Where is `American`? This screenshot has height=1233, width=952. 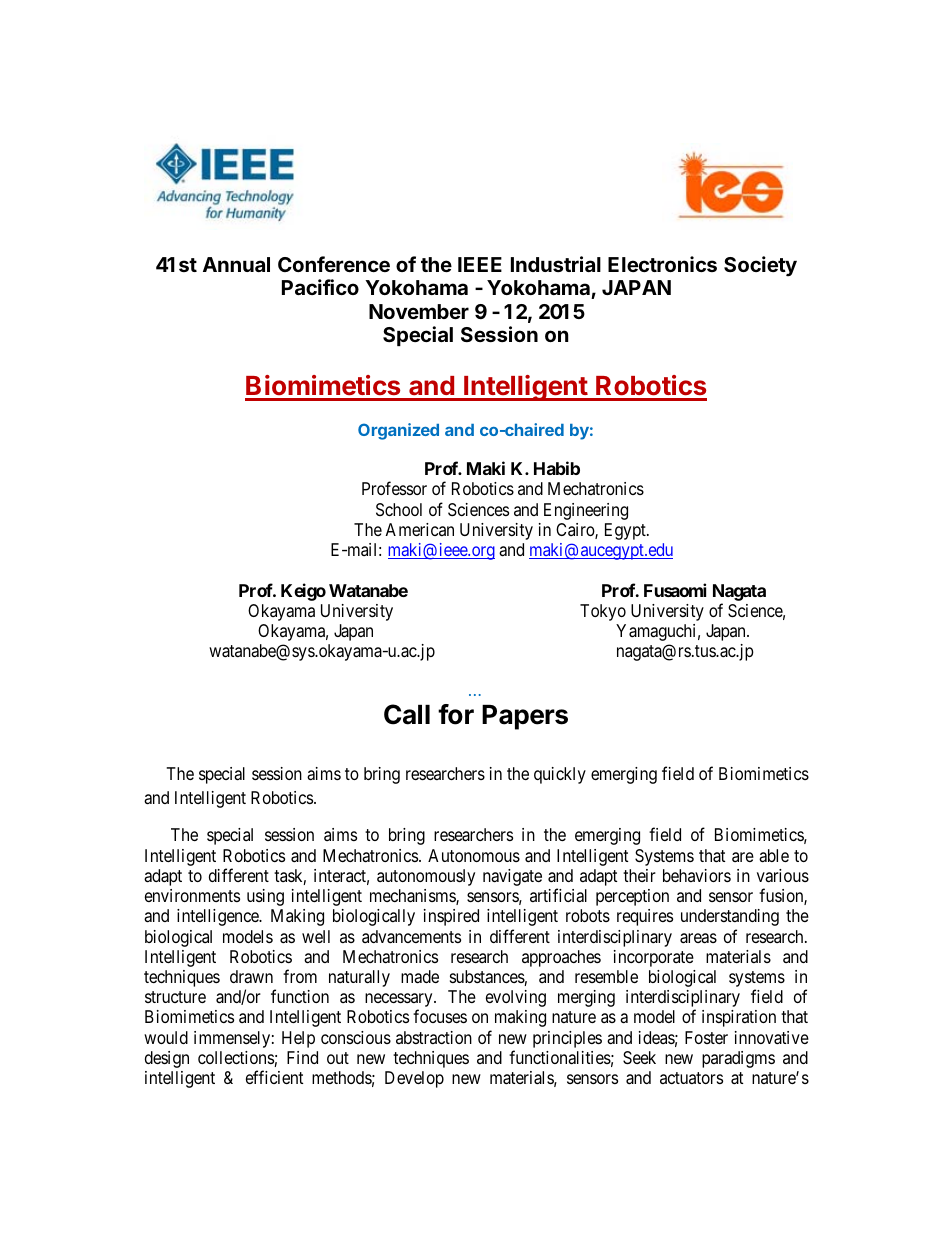
American is located at coordinates (419, 529).
